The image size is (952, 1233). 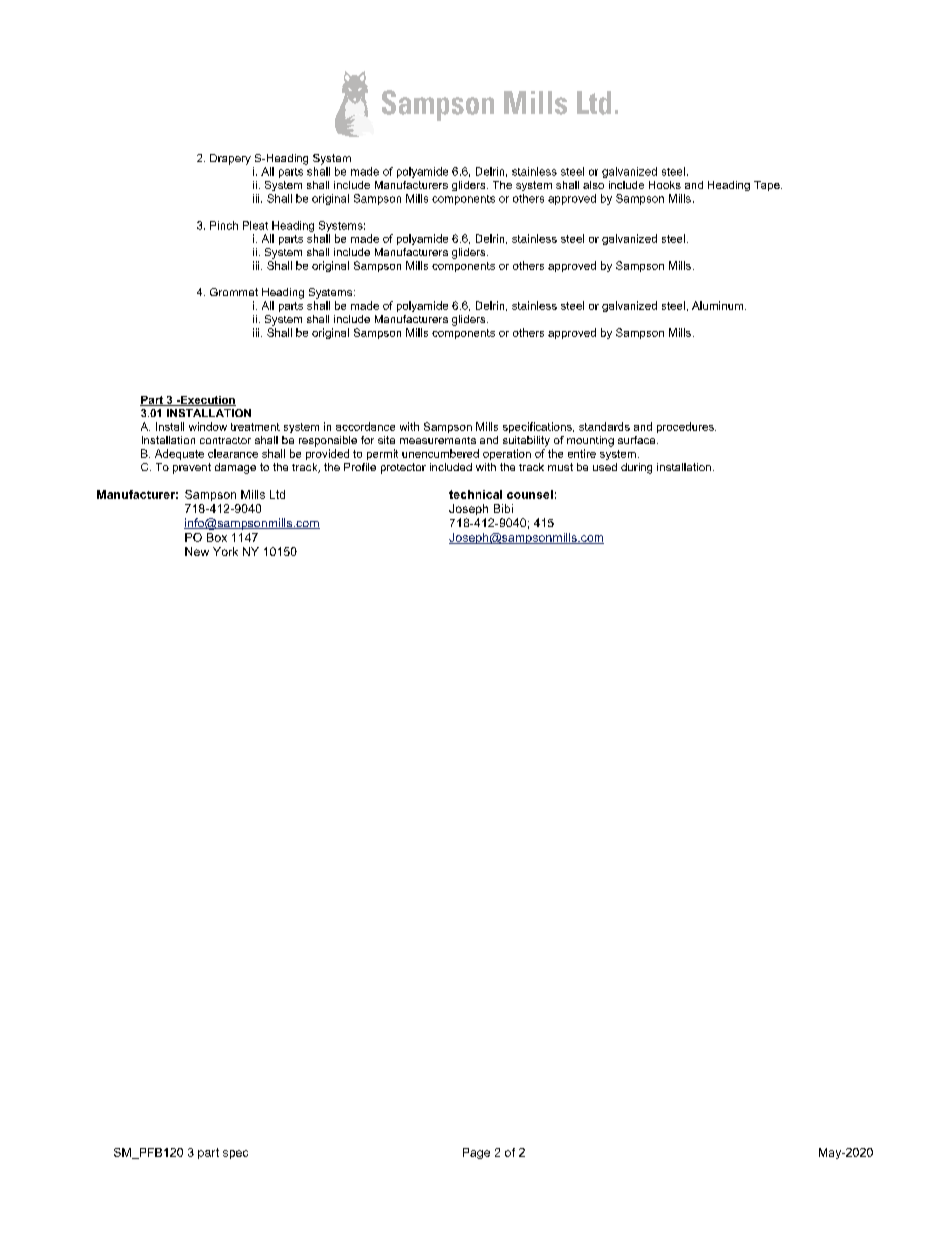 I want to click on Drapery, so click(x=230, y=159).
